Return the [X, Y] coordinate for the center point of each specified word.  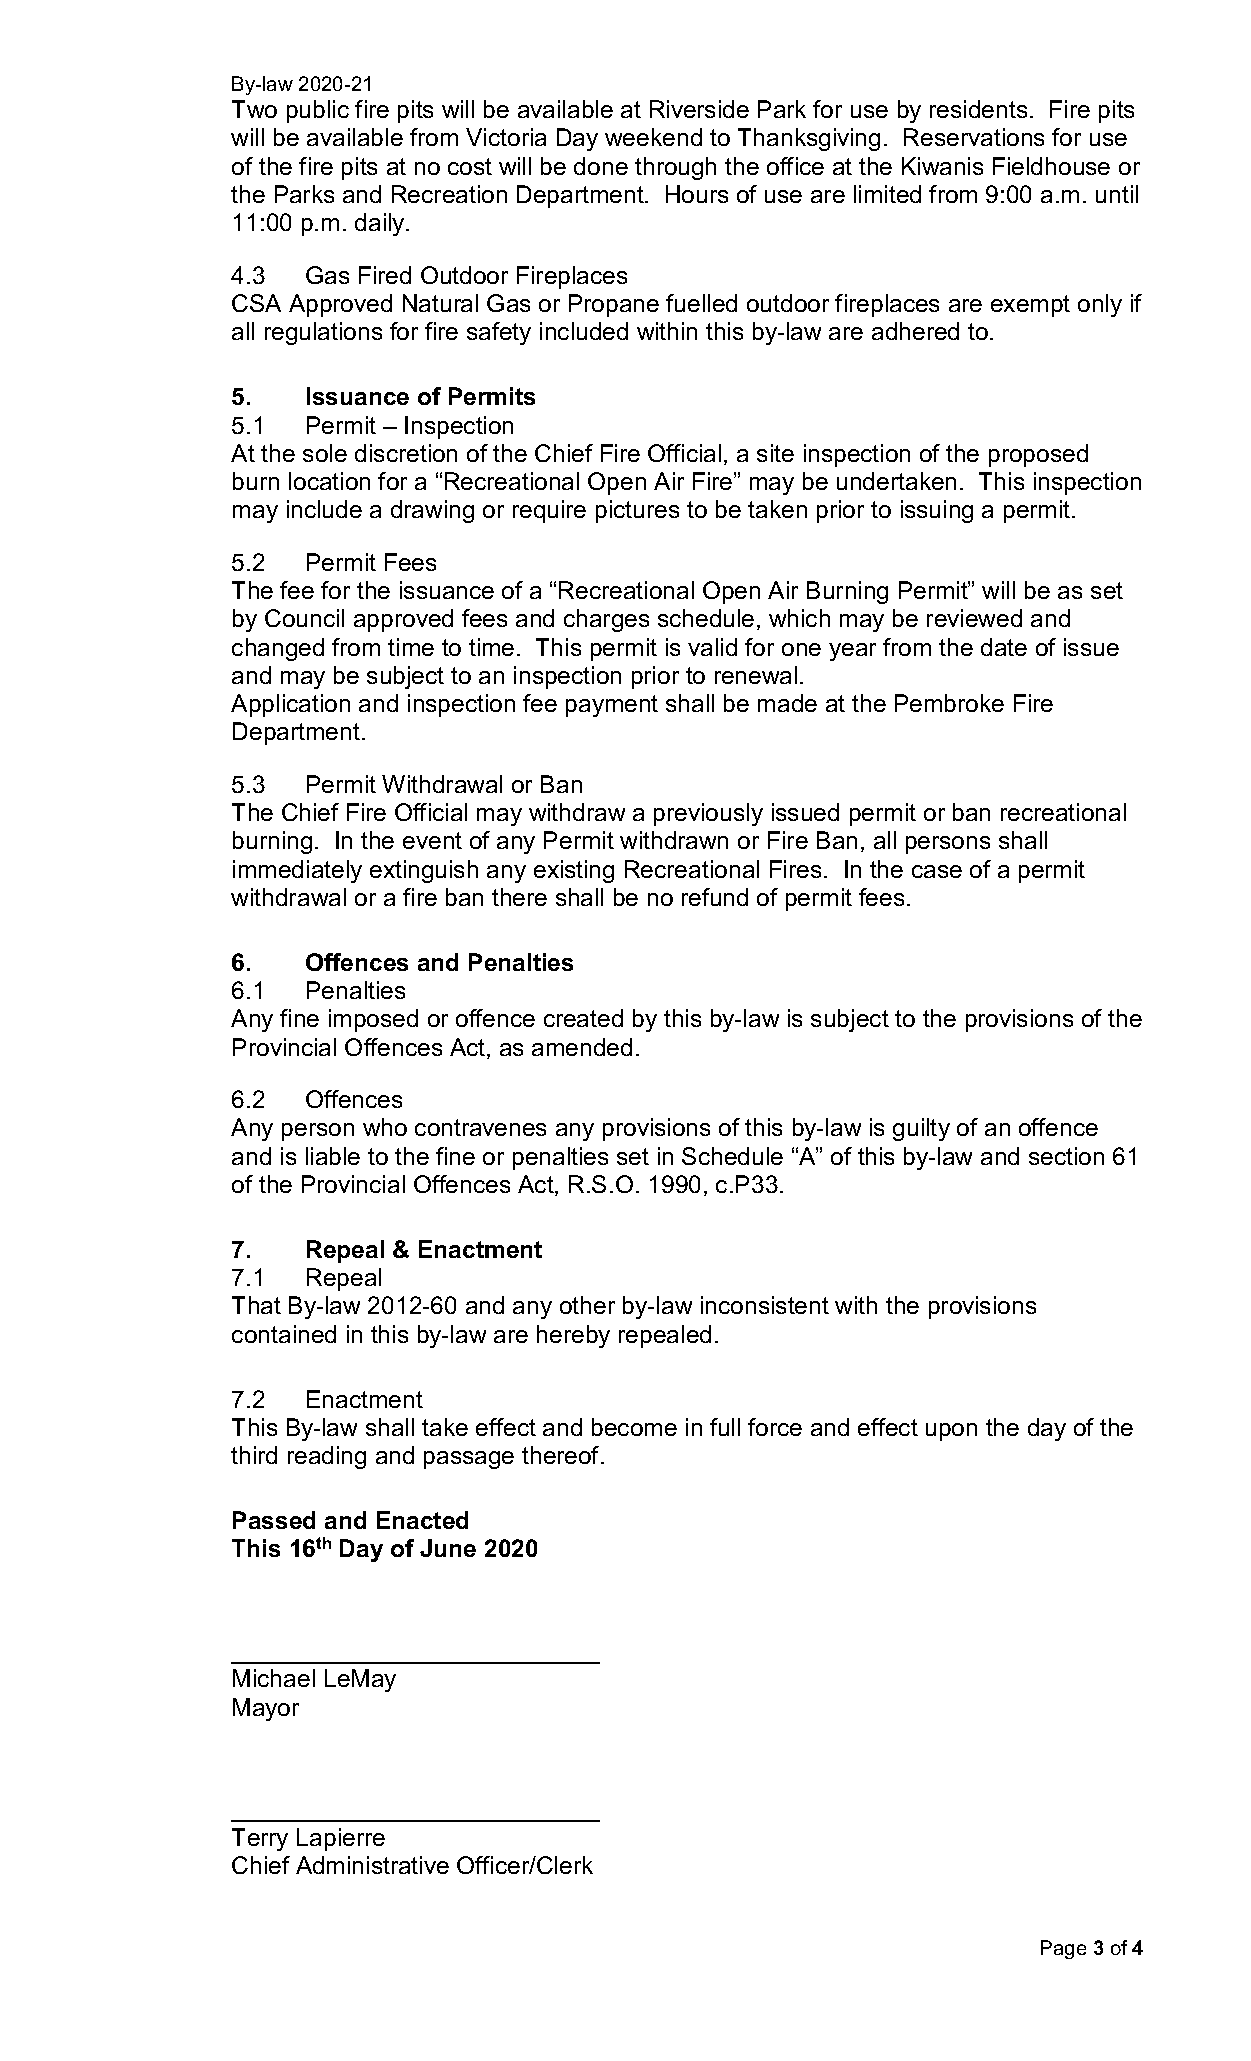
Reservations [974, 137]
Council [304, 618]
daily [381, 224]
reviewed [974, 618]
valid [712, 647]
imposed [373, 1020]
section [1066, 1156]
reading [327, 1457]
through [675, 168]
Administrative [372, 1865]
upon [951, 1432]
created [583, 1018]
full [725, 1427]
